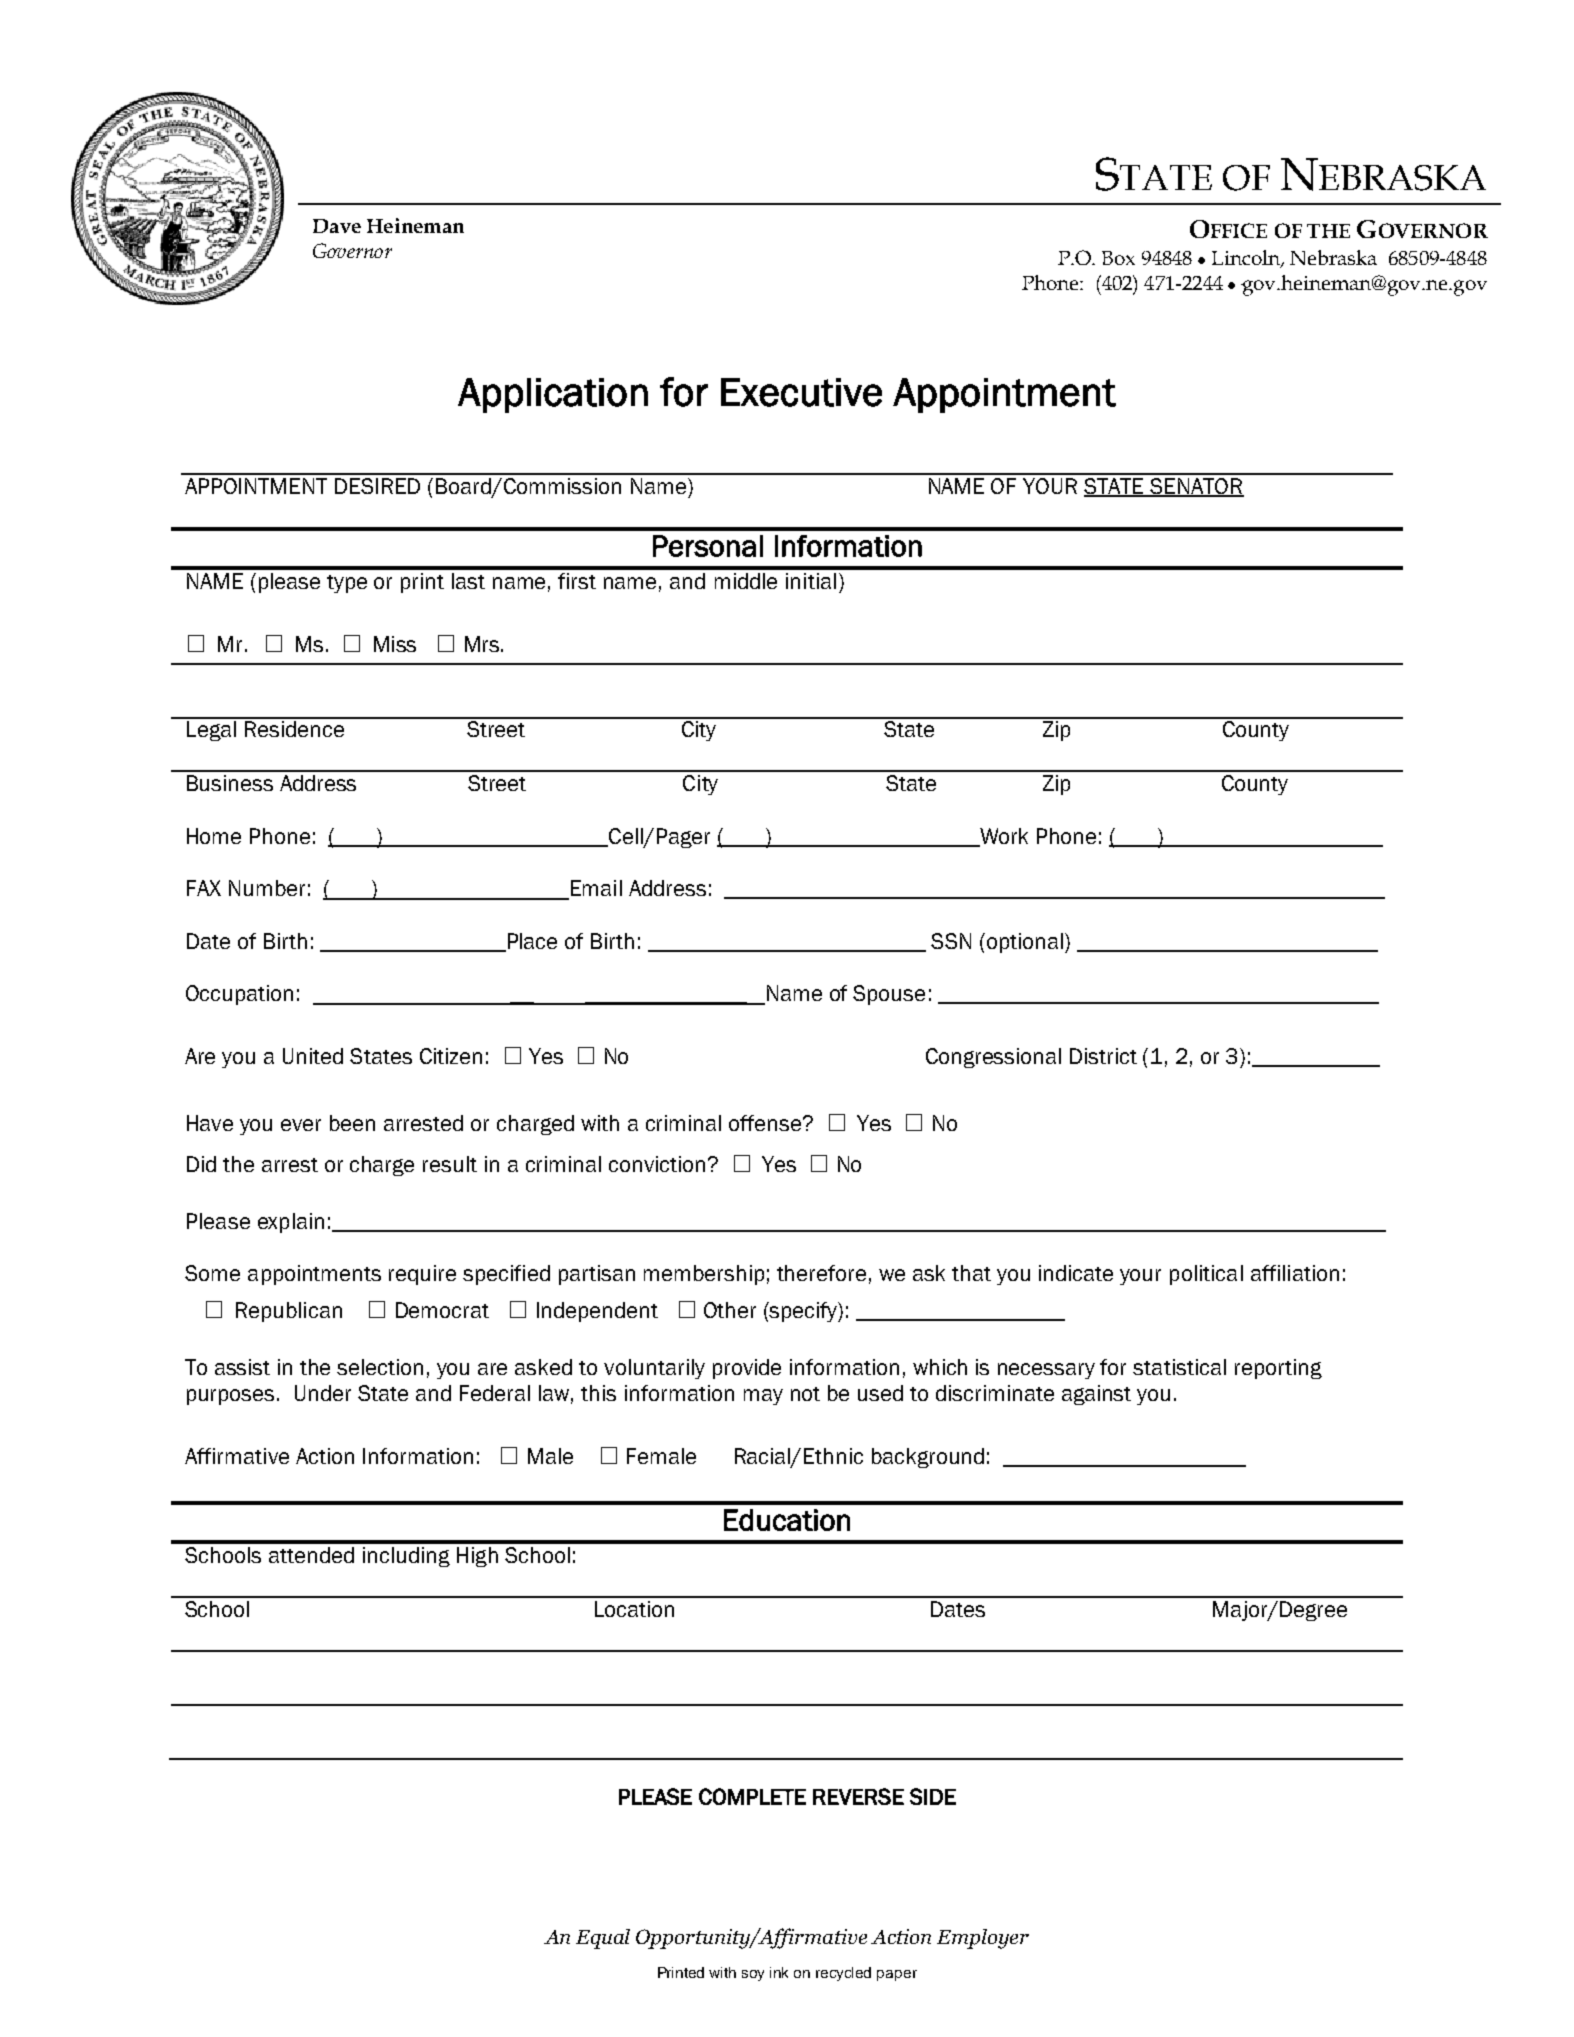 This screenshot has width=1574, height=2037. I want to click on Box, so click(1118, 258).
